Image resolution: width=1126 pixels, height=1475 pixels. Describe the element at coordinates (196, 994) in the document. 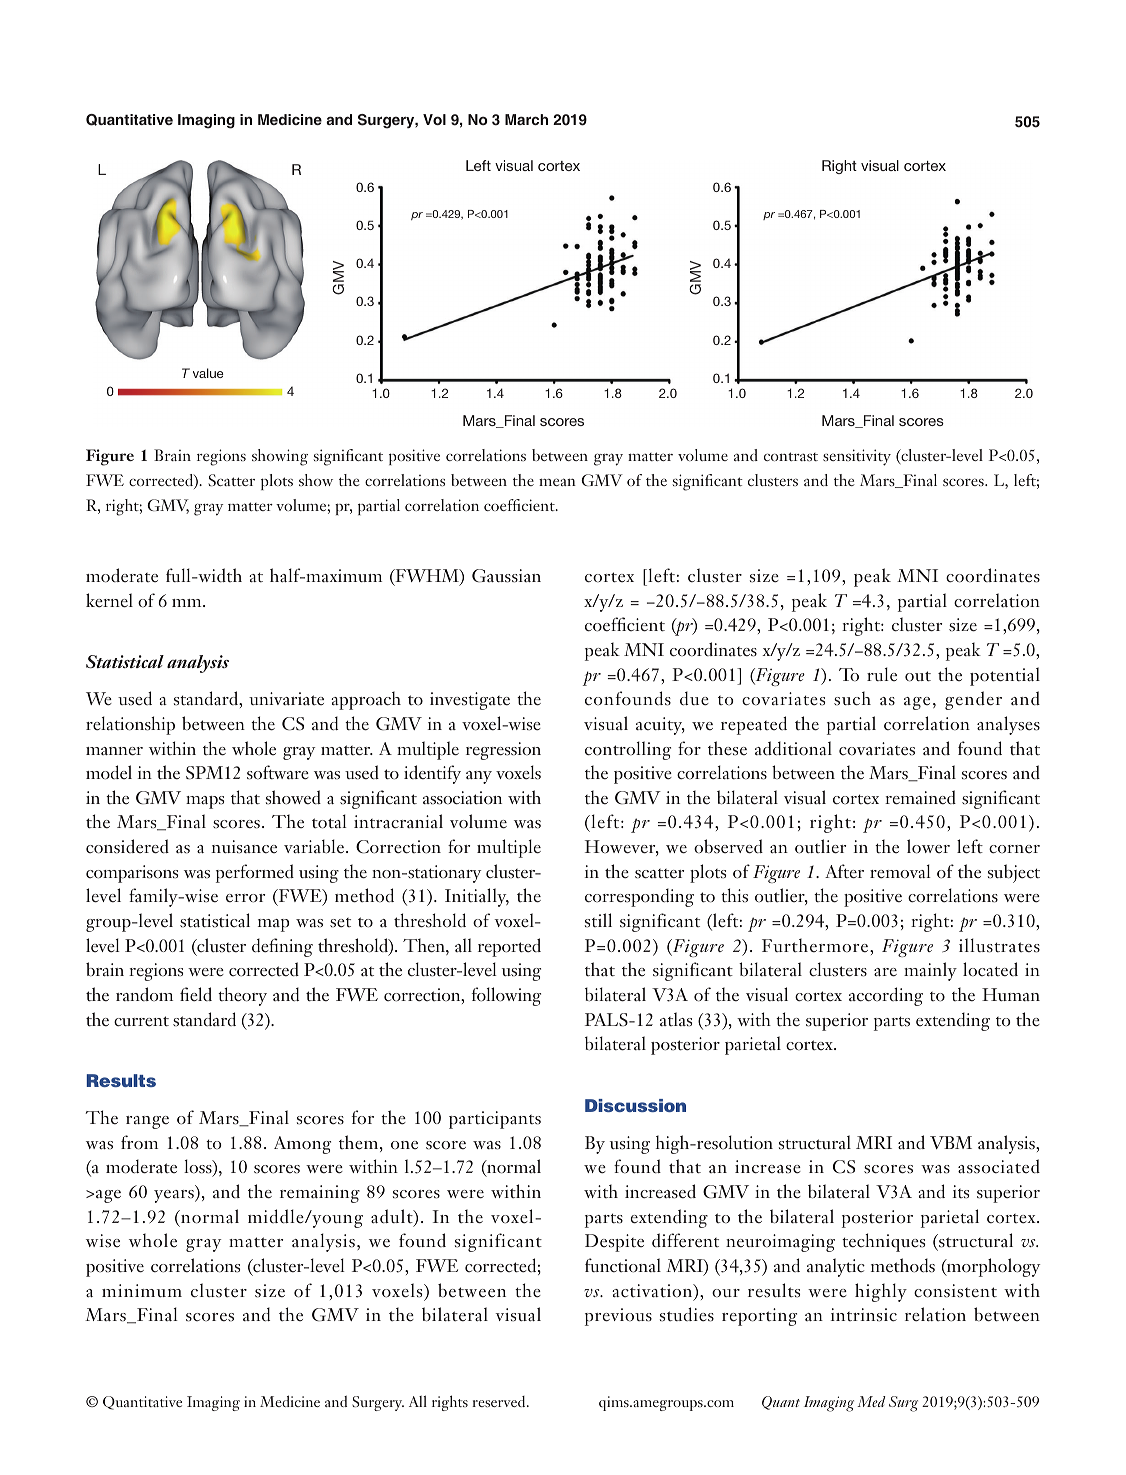

I see `field` at that location.
